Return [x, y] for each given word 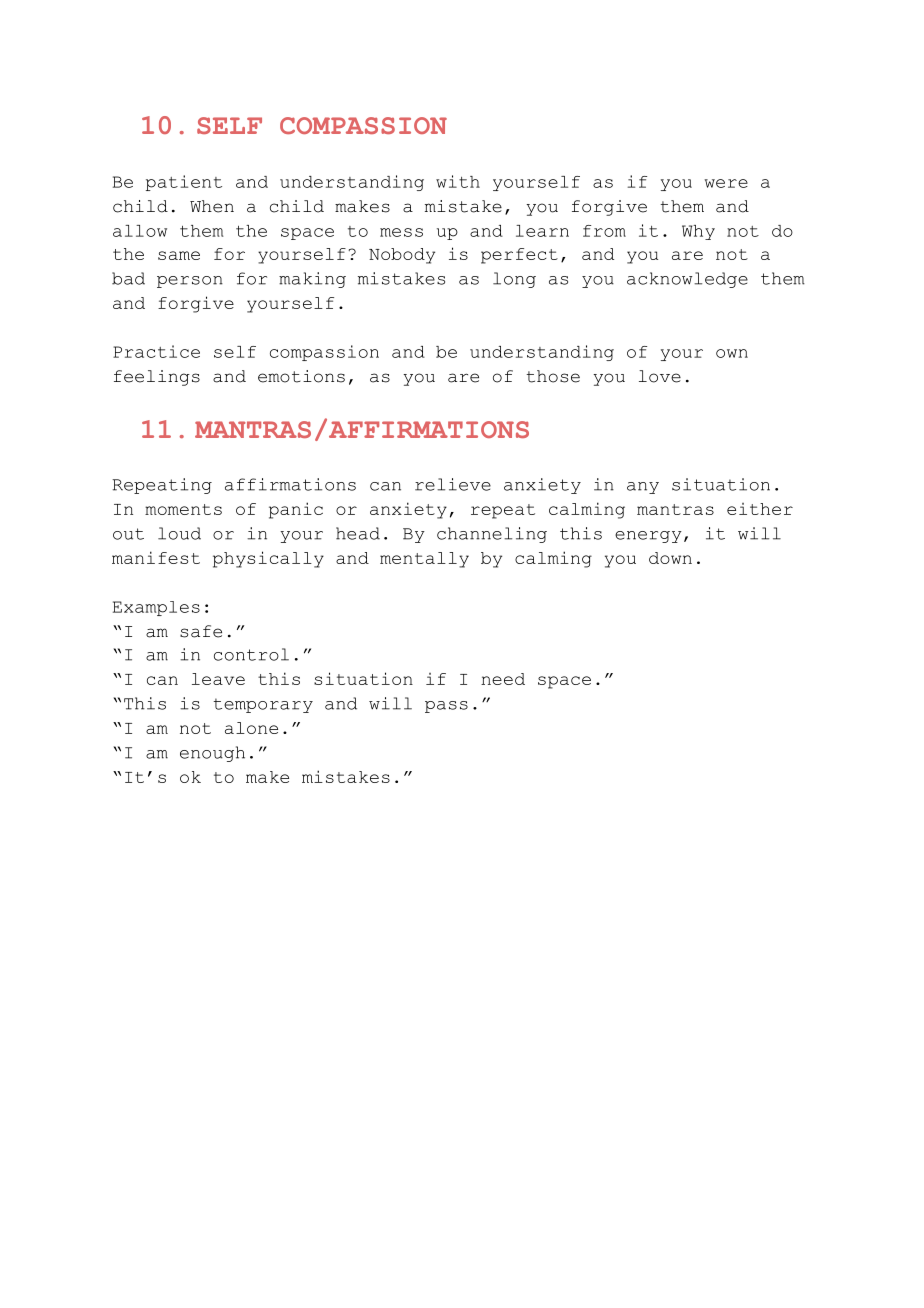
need [503, 679]
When [212, 206]
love [660, 376]
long [514, 280]
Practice [156, 351]
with [458, 181]
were [726, 183]
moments [183, 509]
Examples [156, 608]
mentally [424, 560]
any [643, 488]
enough [212, 754]
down [670, 558]
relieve [453, 484]
